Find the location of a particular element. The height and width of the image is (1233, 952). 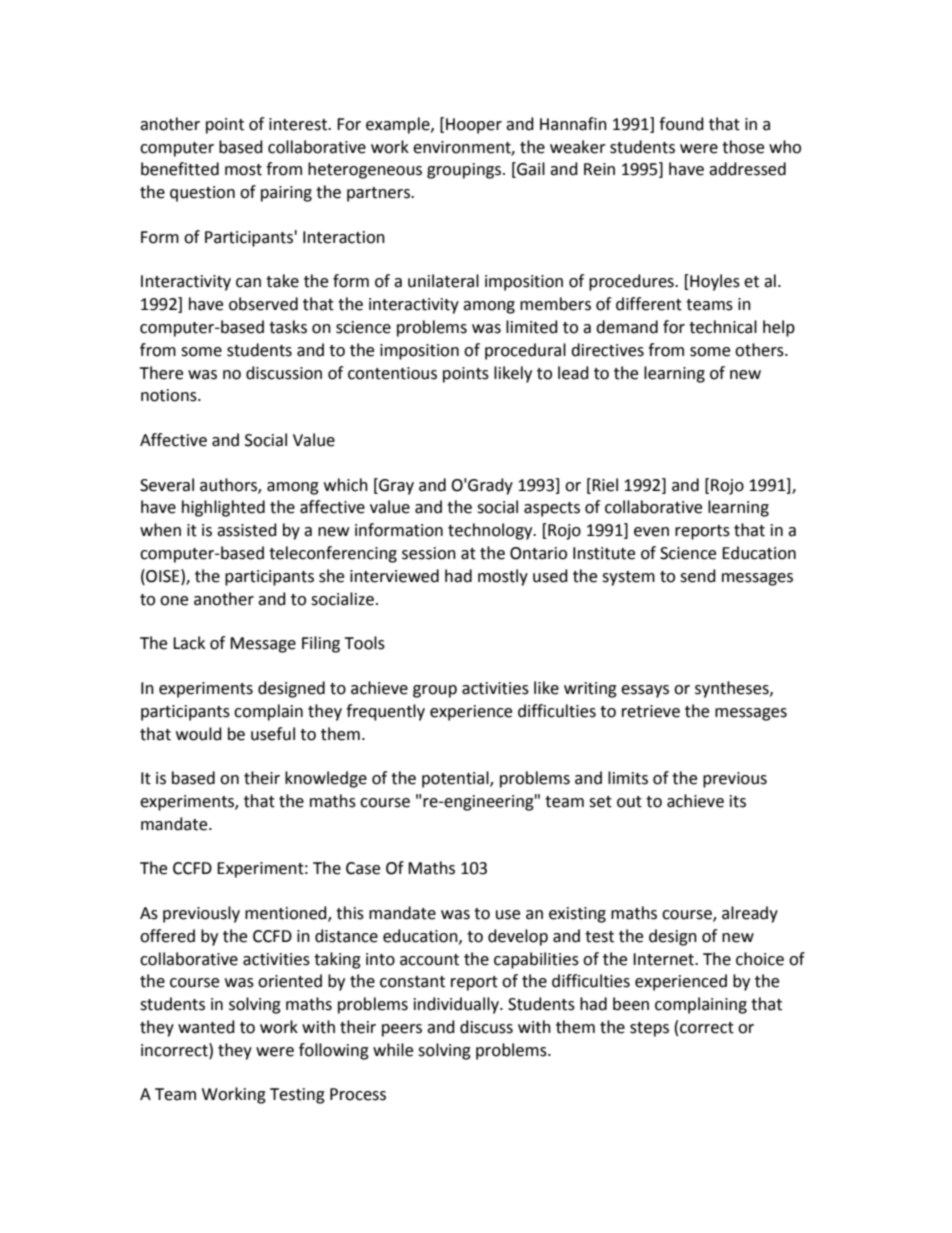

others is located at coordinates (760, 350).
